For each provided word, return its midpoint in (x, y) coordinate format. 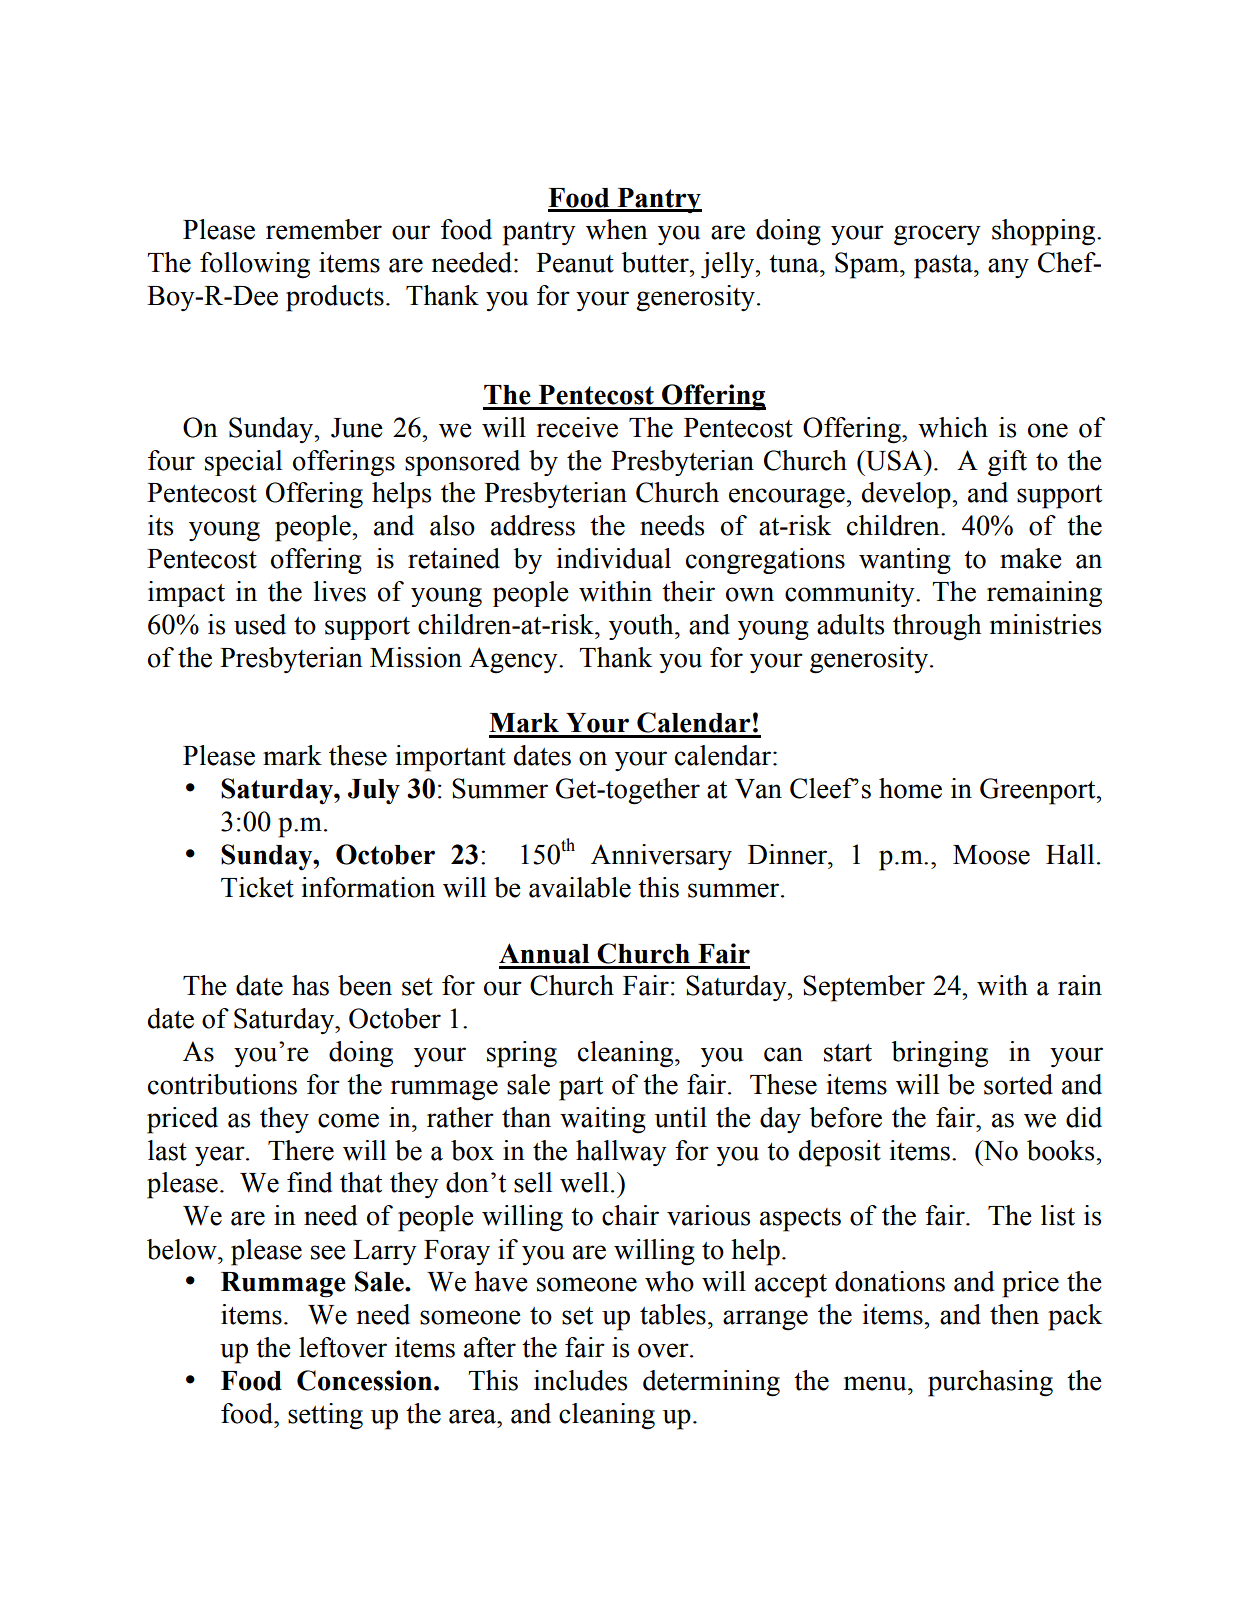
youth (642, 627)
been (365, 985)
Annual (544, 953)
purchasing (990, 1383)
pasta (944, 267)
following (255, 265)
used (260, 624)
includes (580, 1380)
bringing (939, 1054)
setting (325, 1416)
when (617, 229)
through (937, 627)
